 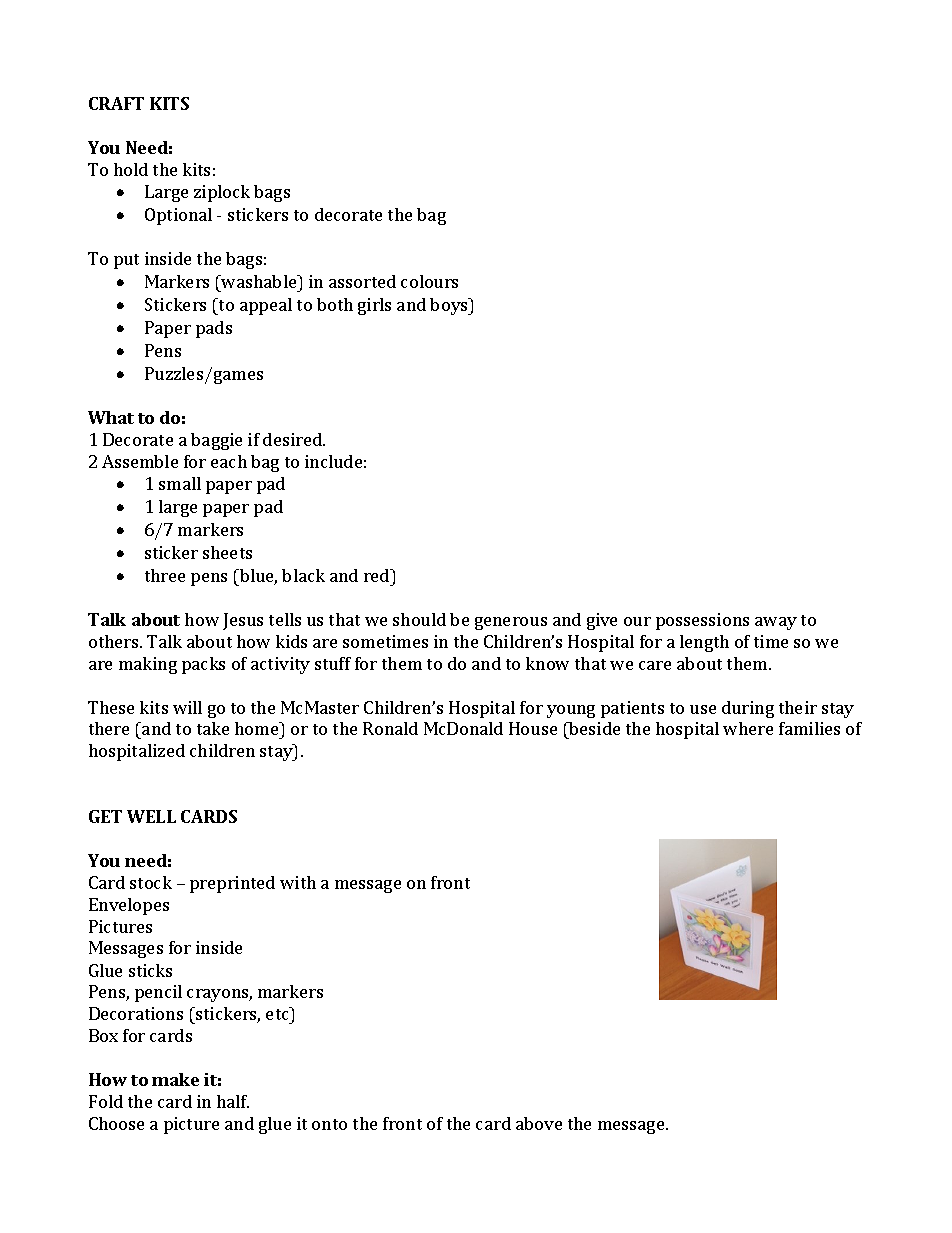 What do you see at coordinates (419, 619) in the image?
I see `should` at bounding box center [419, 619].
